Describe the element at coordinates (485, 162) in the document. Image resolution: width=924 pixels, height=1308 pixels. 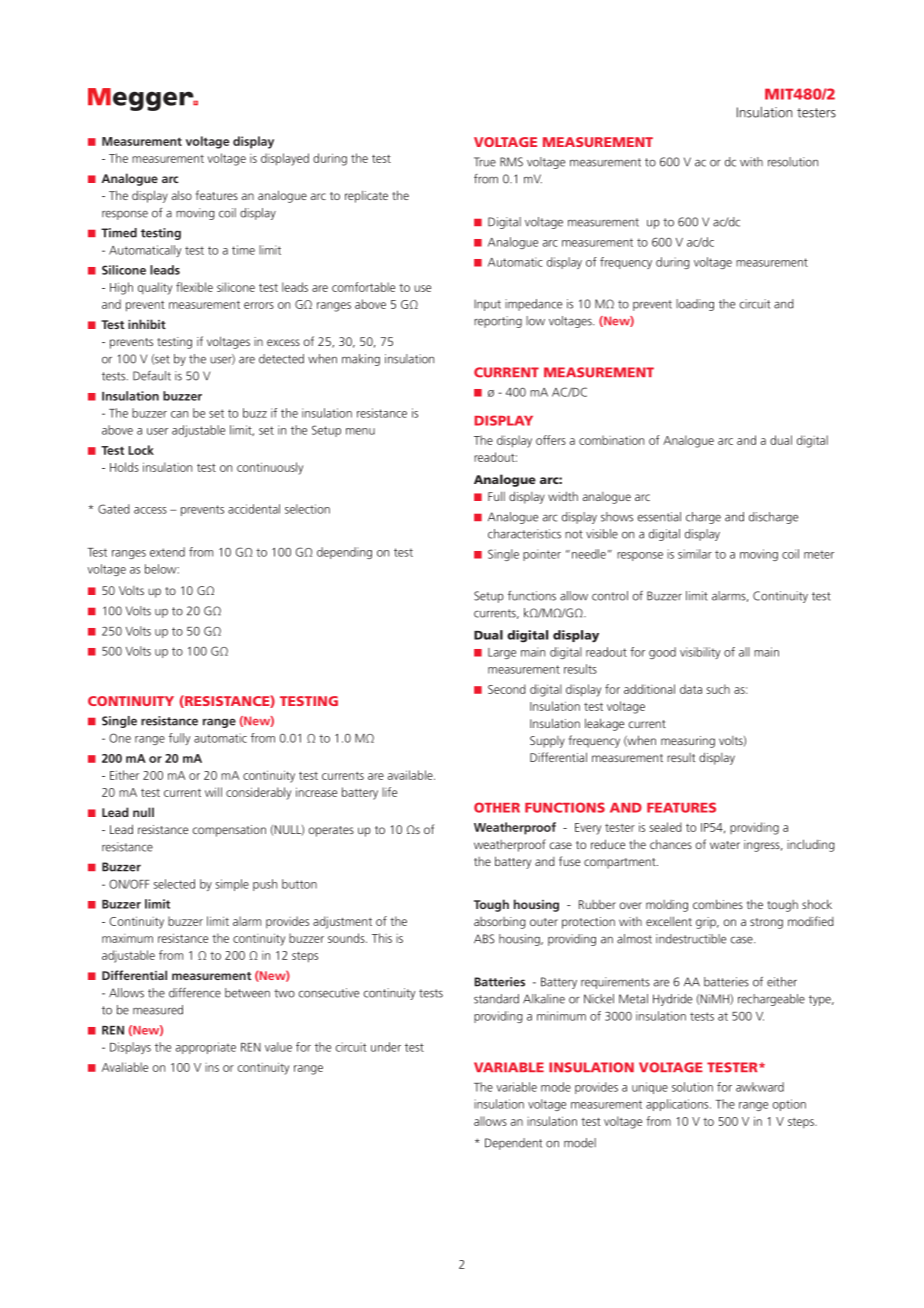
I see `True` at that location.
